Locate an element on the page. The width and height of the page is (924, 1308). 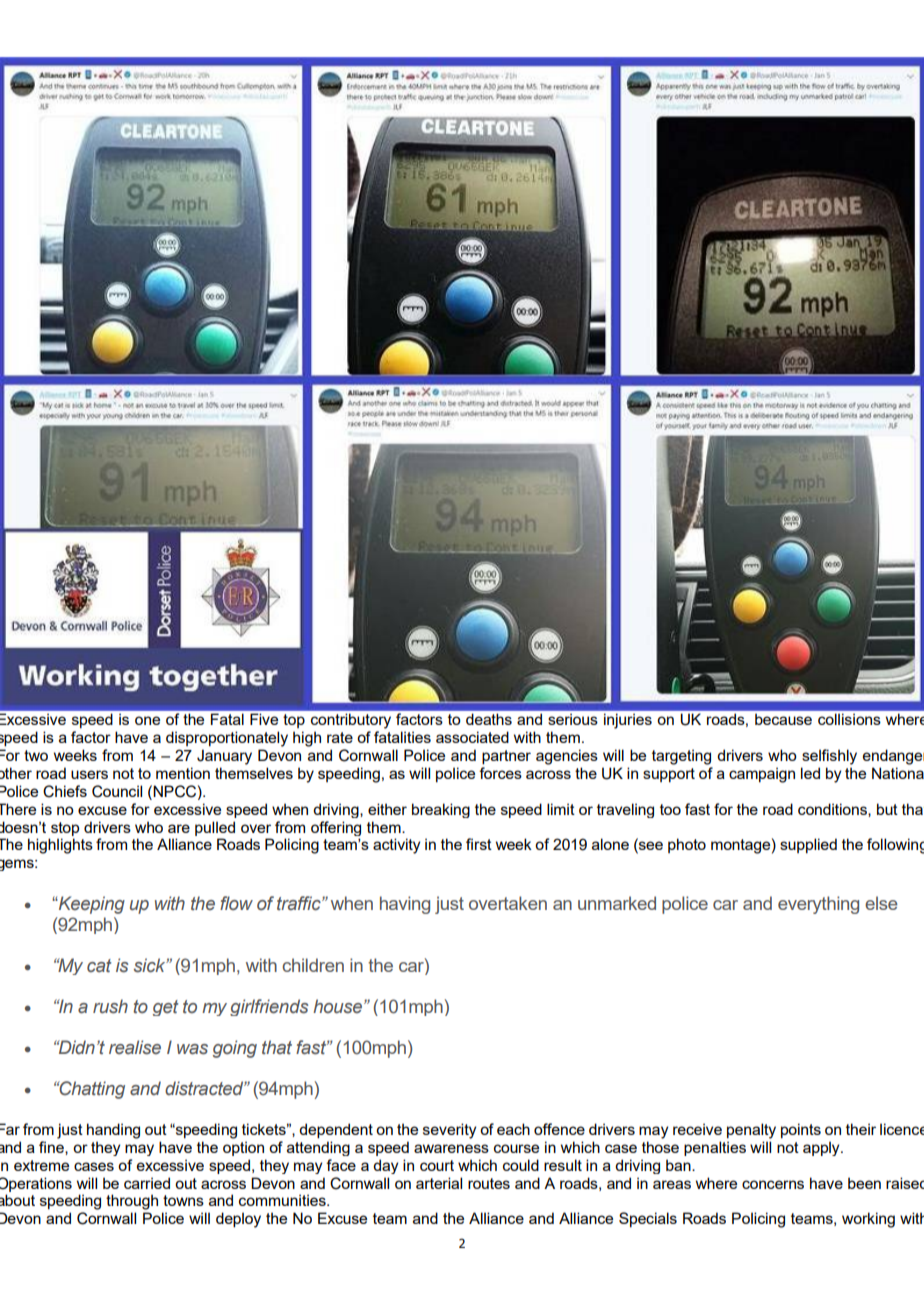
supplied is located at coordinates (808, 845).
